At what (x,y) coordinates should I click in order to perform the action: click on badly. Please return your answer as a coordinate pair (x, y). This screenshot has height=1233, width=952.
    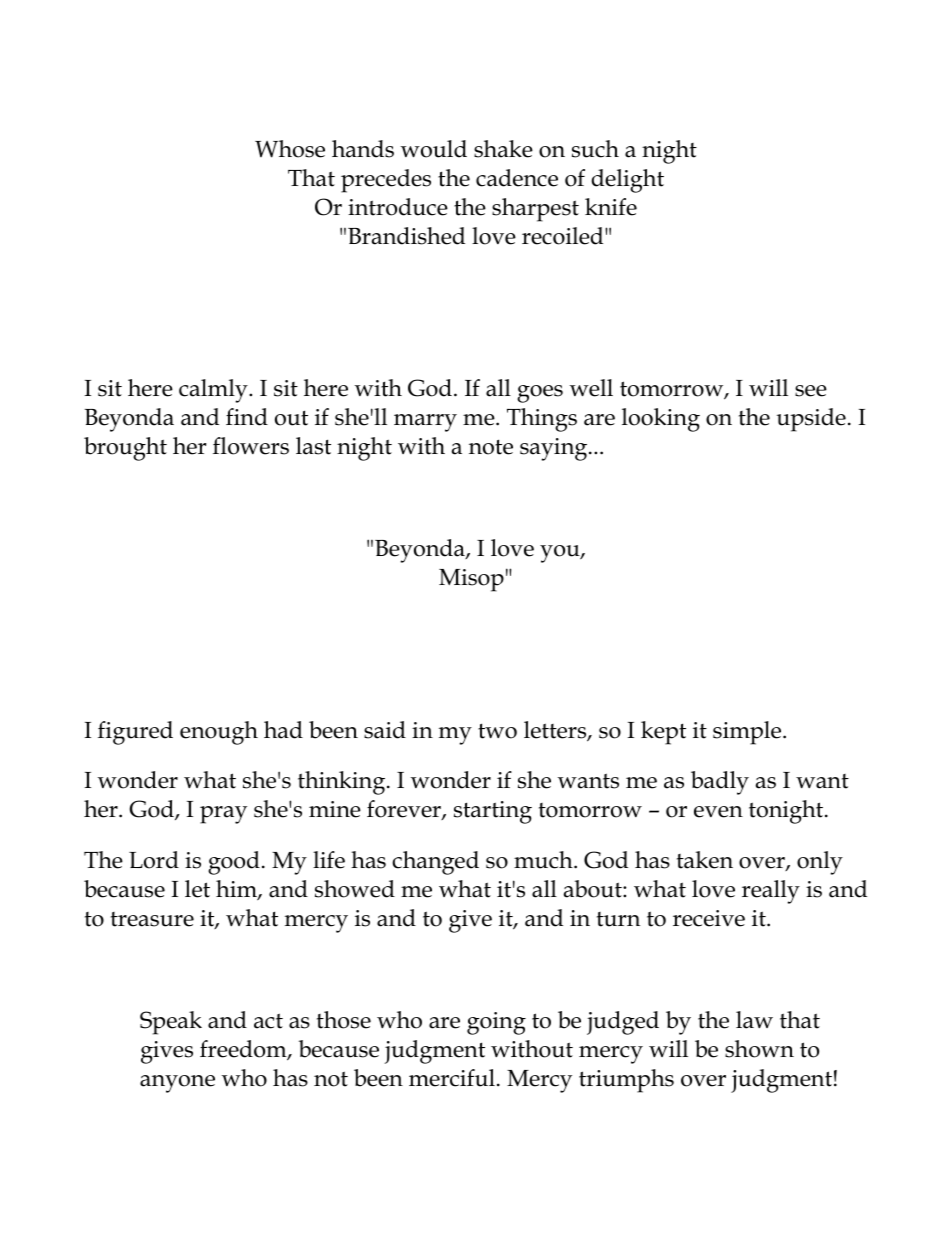
    Looking at the image, I should click on (720, 783).
